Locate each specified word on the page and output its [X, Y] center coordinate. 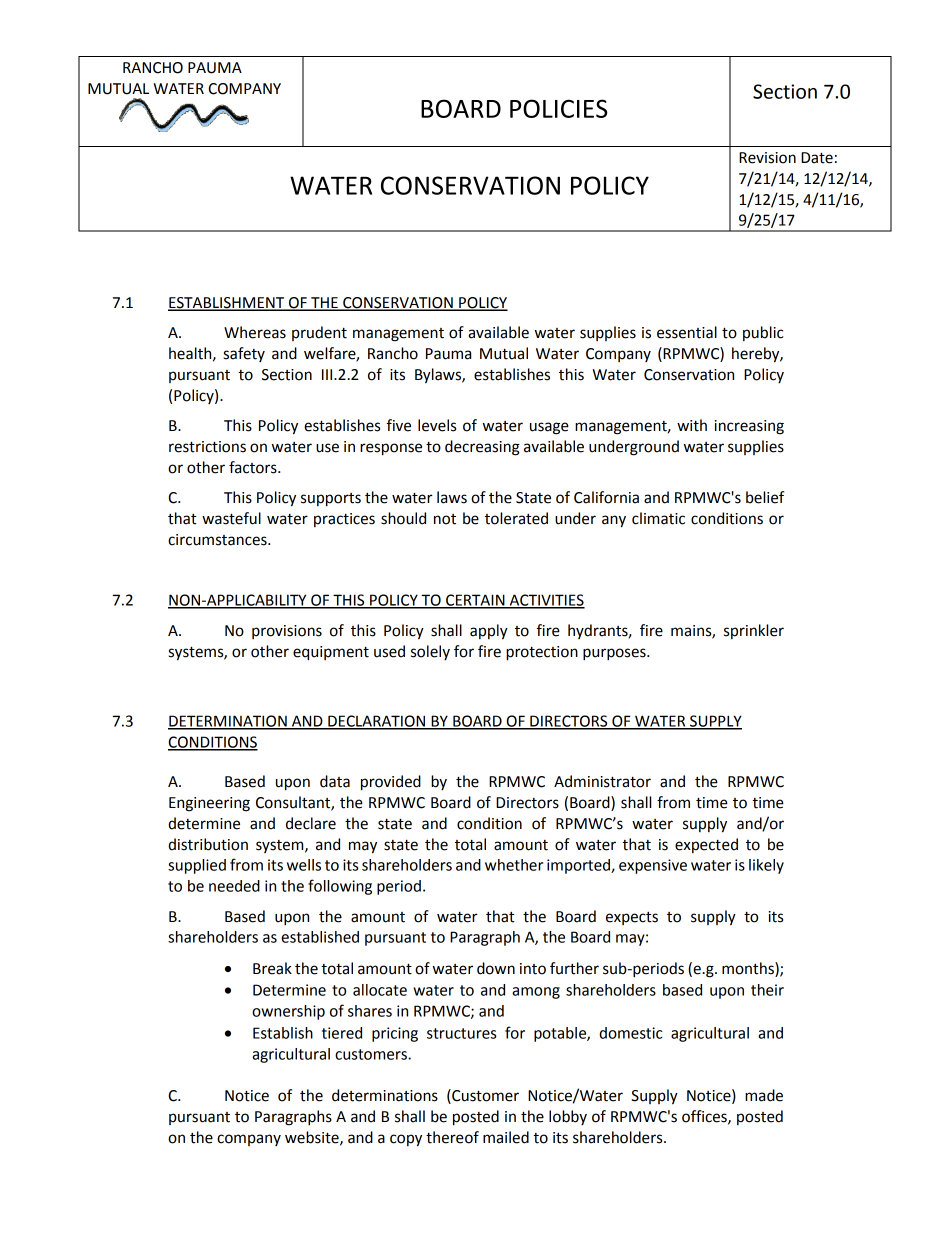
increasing [749, 427]
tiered [342, 1033]
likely [766, 866]
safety [244, 354]
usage [549, 428]
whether [514, 865]
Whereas [255, 332]
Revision [767, 158]
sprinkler [754, 631]
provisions [287, 632]
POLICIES [559, 108]
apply [489, 632]
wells [304, 865]
